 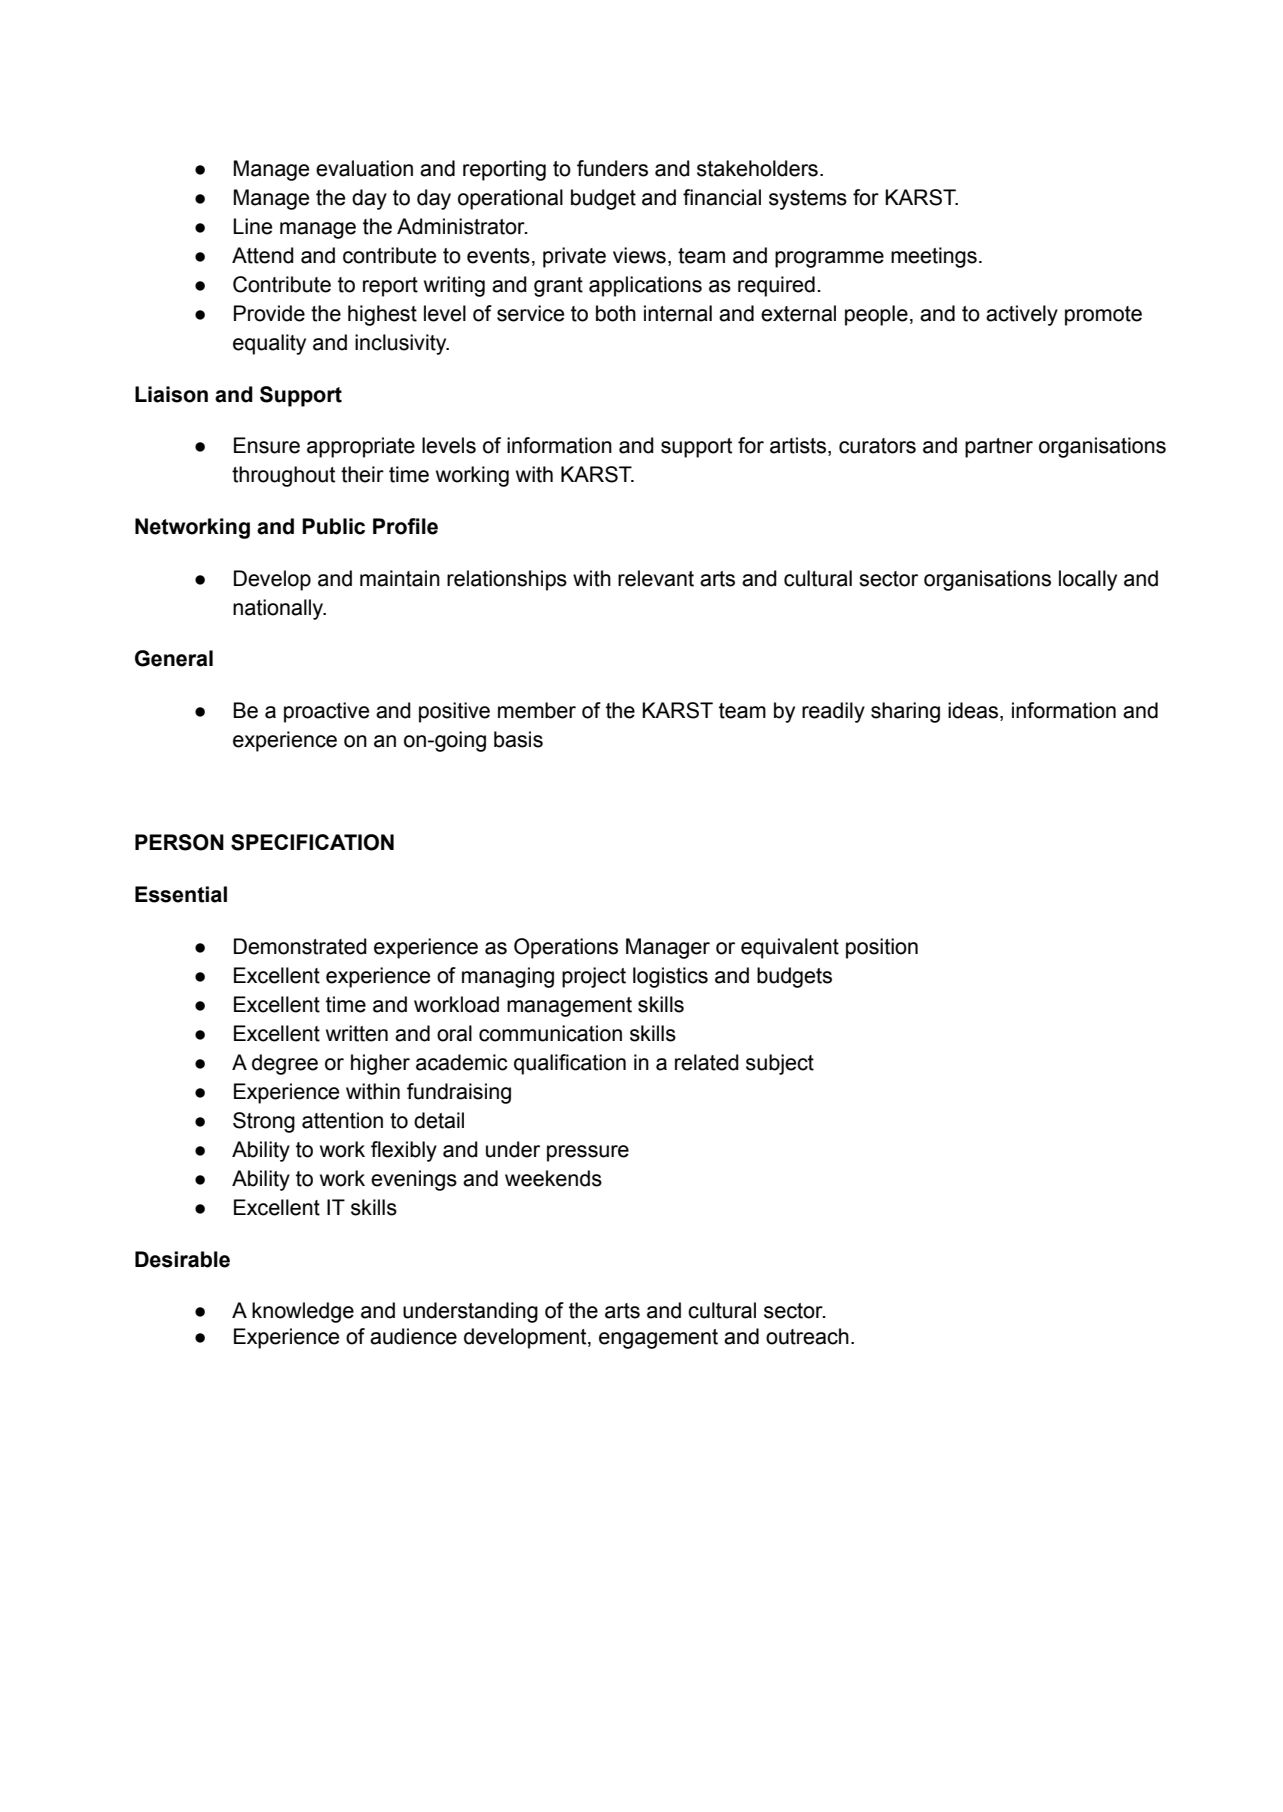 What do you see at coordinates (656, 578) in the page?
I see `relevant` at bounding box center [656, 578].
